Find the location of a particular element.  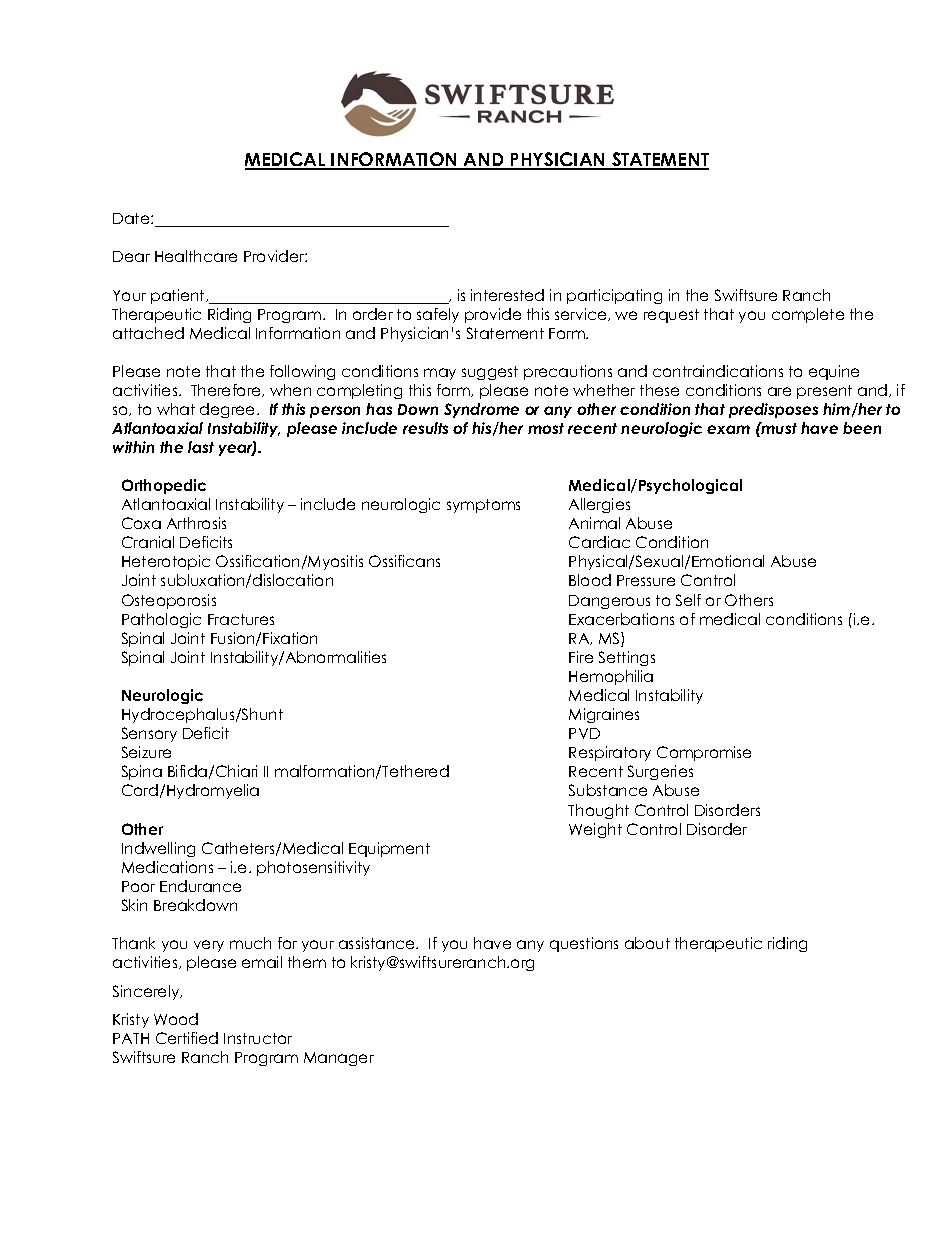

Self is located at coordinates (688, 600).
